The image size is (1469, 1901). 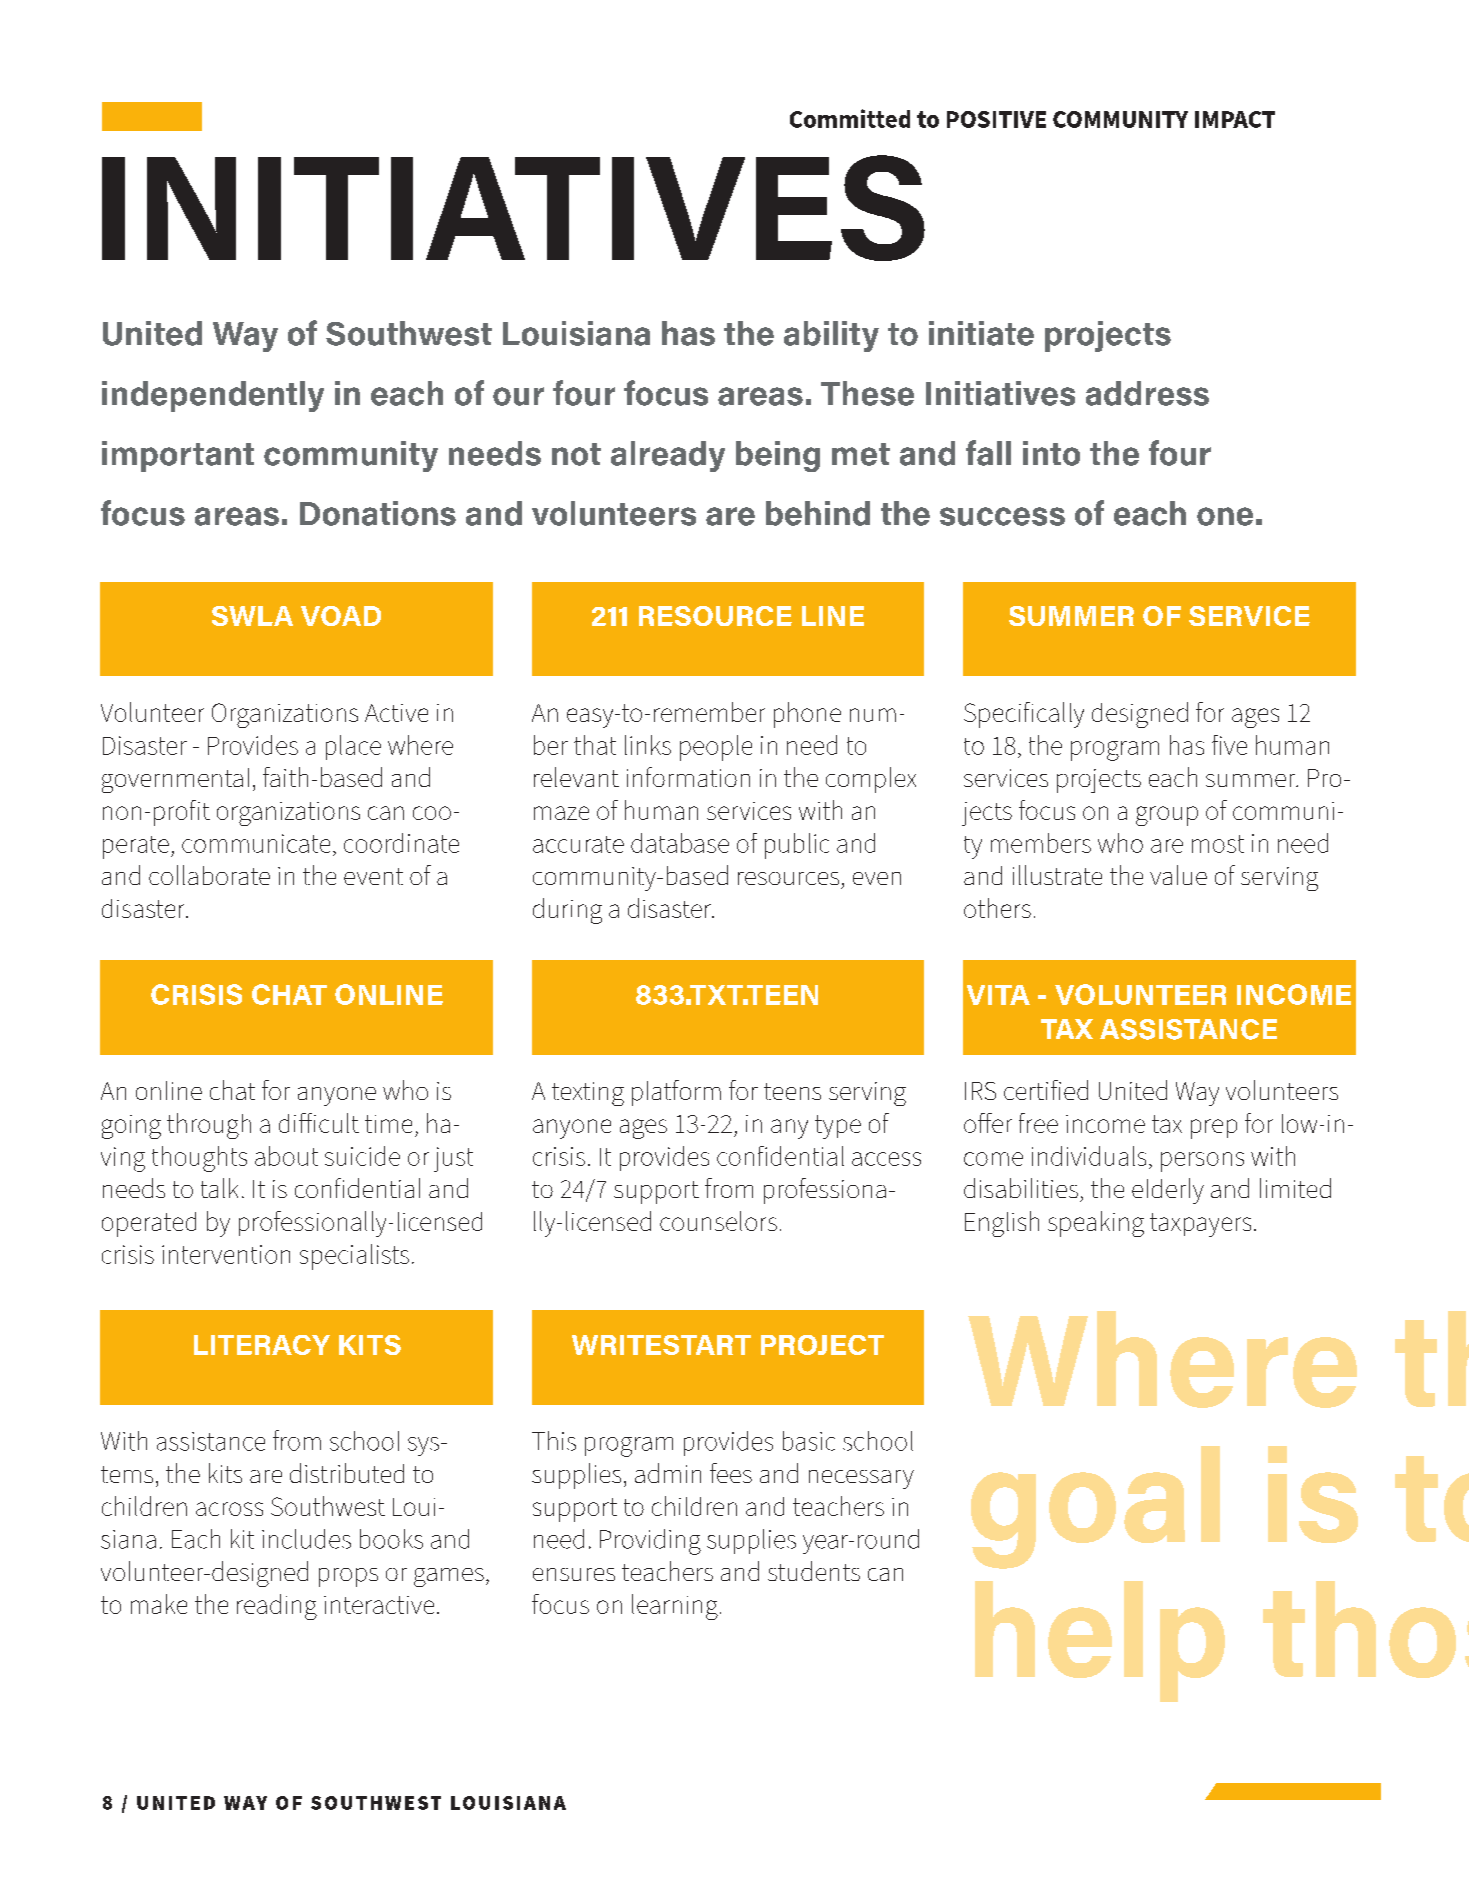 I want to click on collaborate, so click(x=209, y=875).
